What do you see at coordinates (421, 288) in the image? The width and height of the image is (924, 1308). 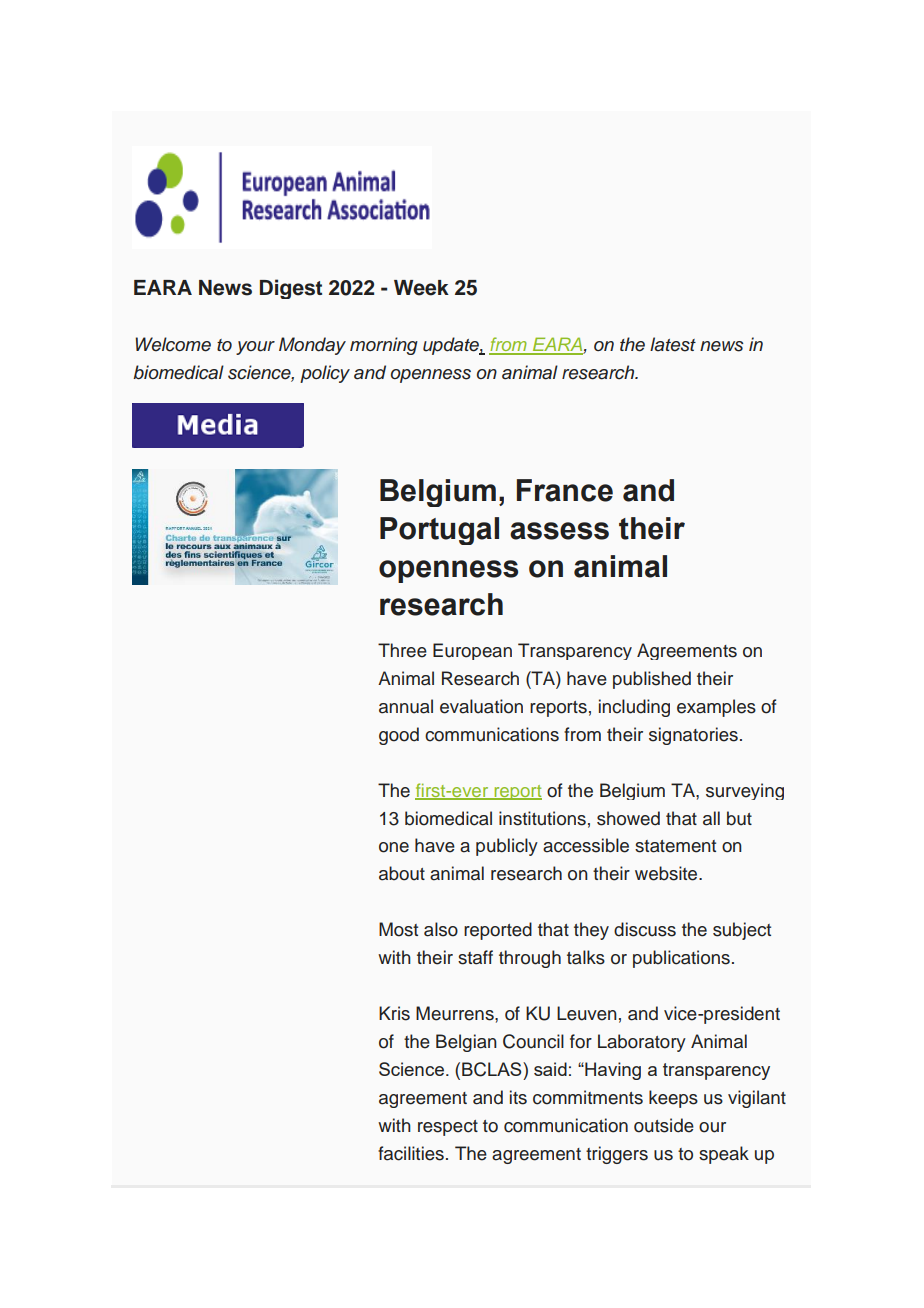 I see `Week` at bounding box center [421, 288].
